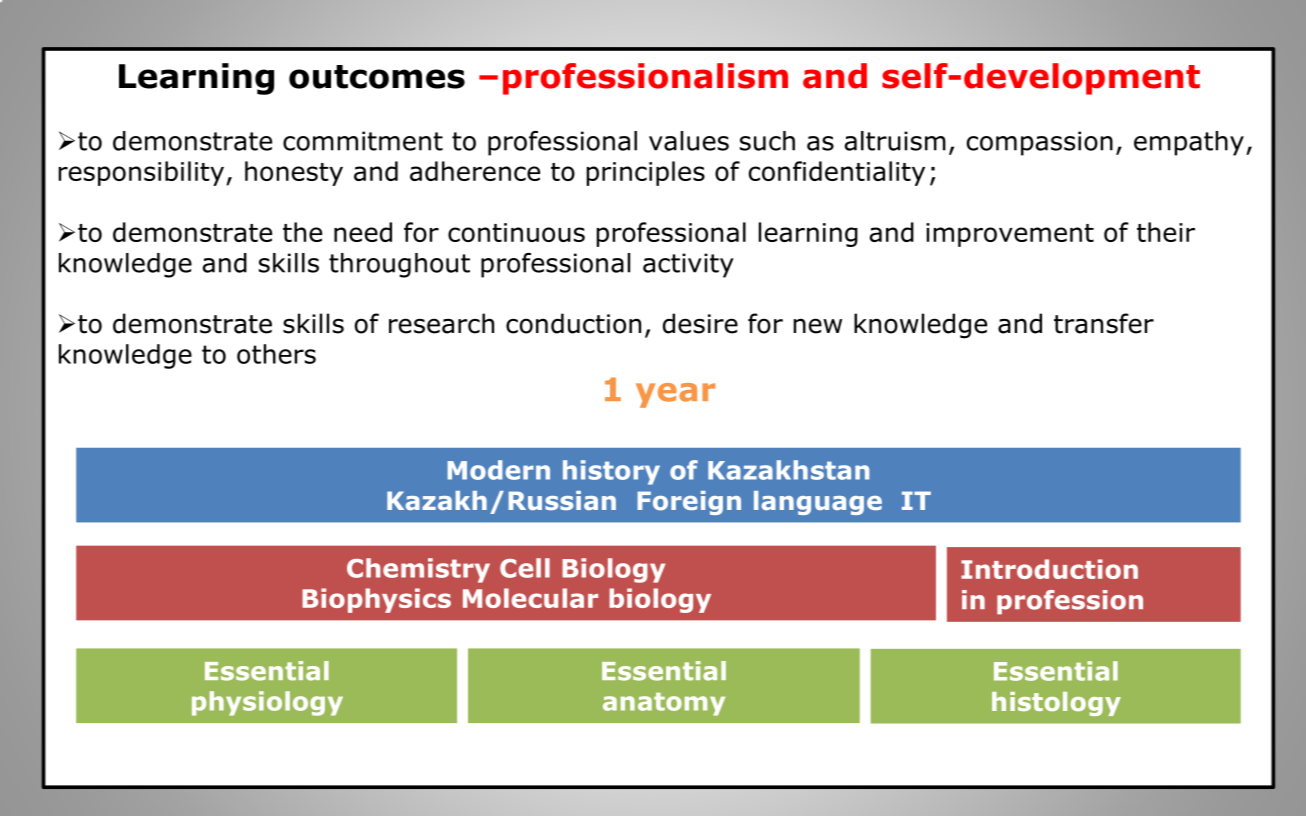 This screenshot has width=1306, height=816. Describe the element at coordinates (1049, 569) in the screenshot. I see `Introduction` at that location.
